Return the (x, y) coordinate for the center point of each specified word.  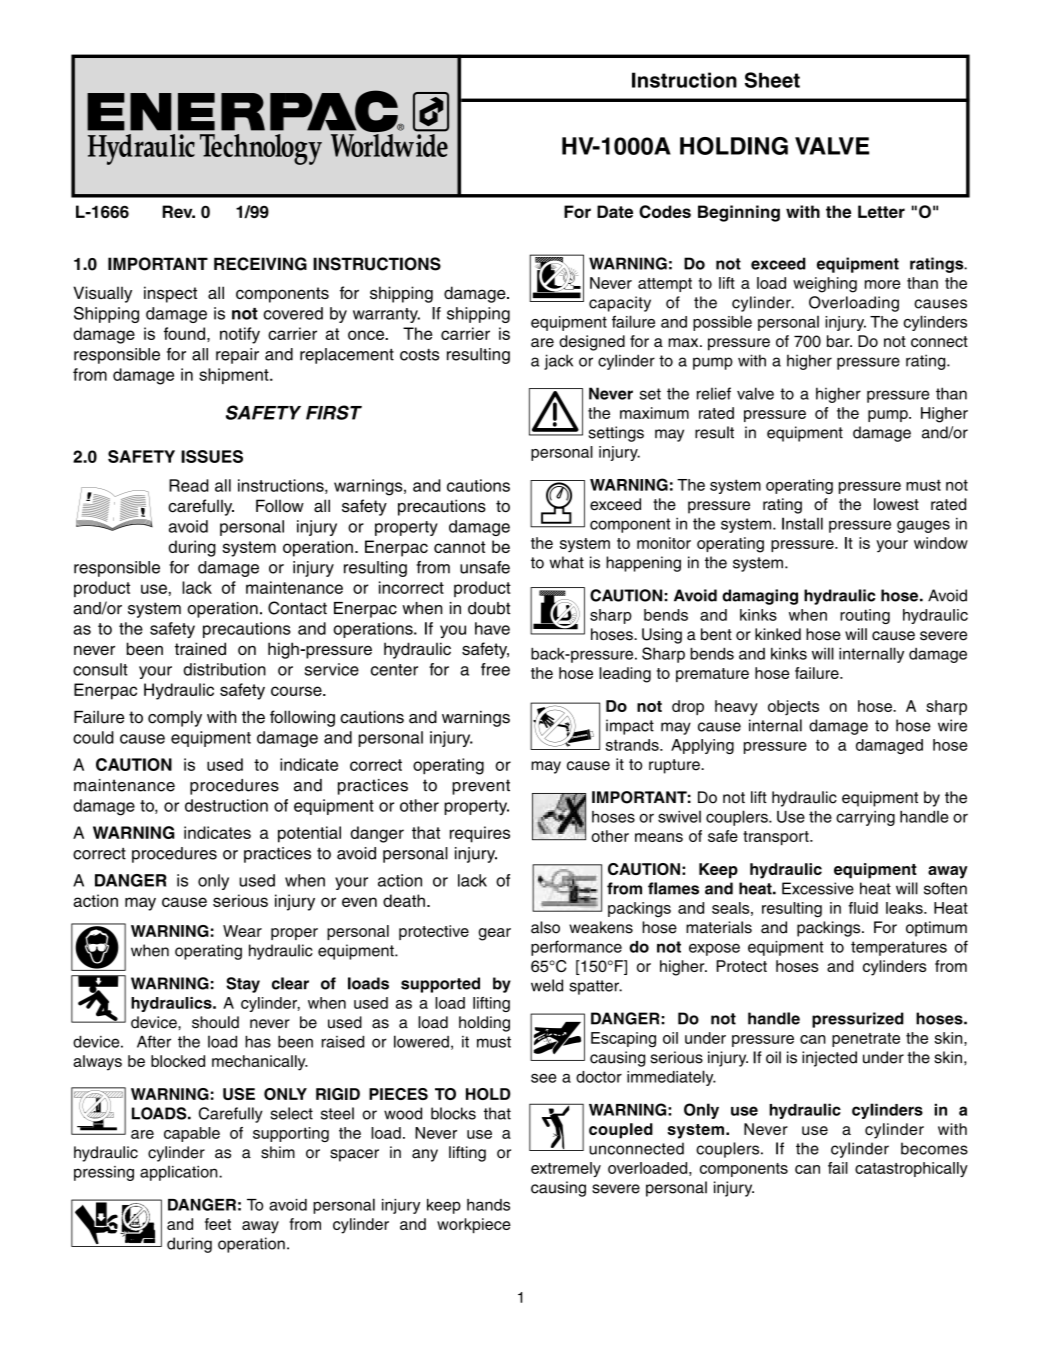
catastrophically (911, 1169)
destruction (226, 805)
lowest (896, 504)
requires (480, 834)
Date (615, 211)
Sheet (772, 80)
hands (488, 1205)
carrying (865, 818)
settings (616, 434)
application (180, 1173)
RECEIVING (260, 264)
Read (189, 485)
